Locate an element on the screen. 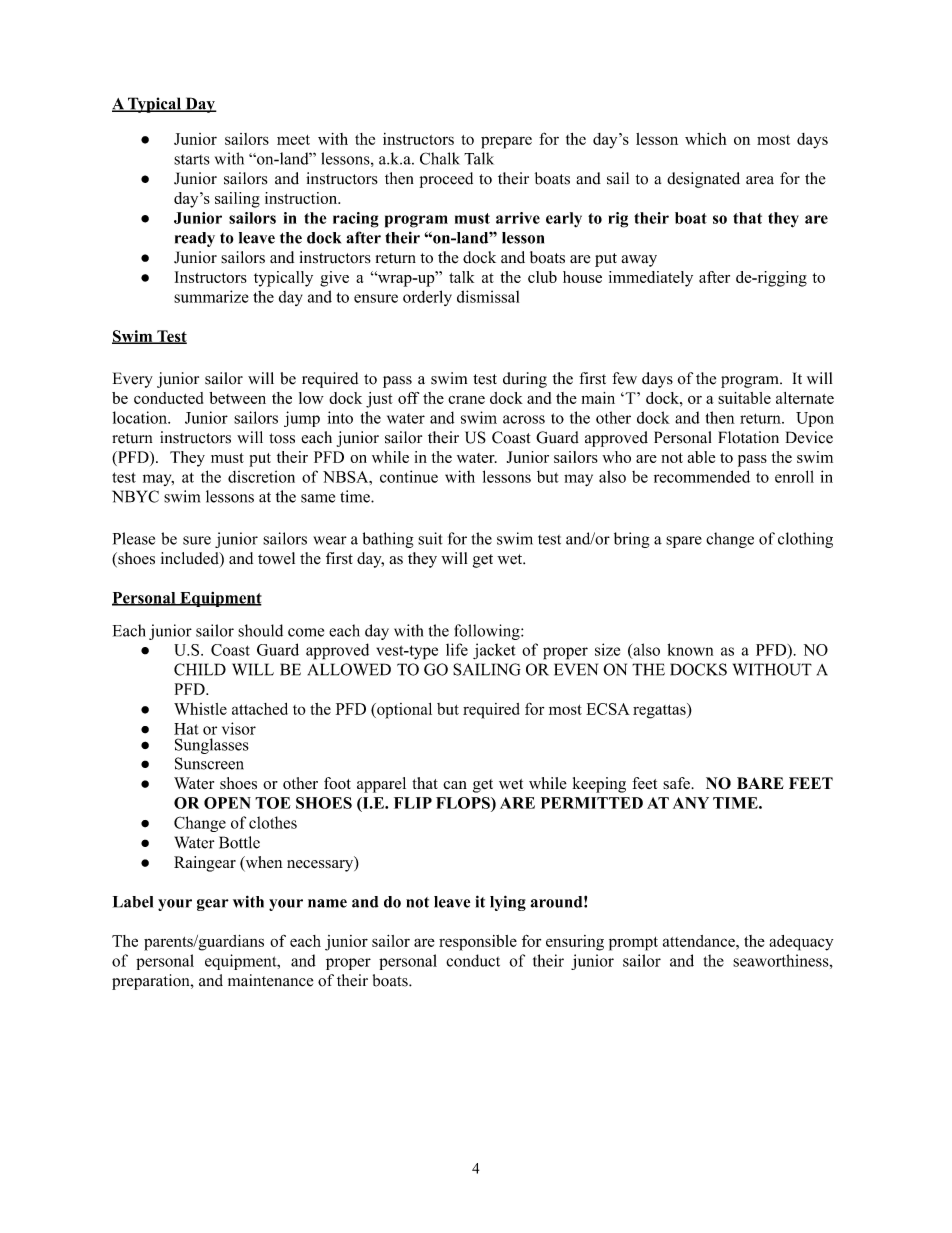 The image size is (952, 1233). area is located at coordinates (760, 180).
